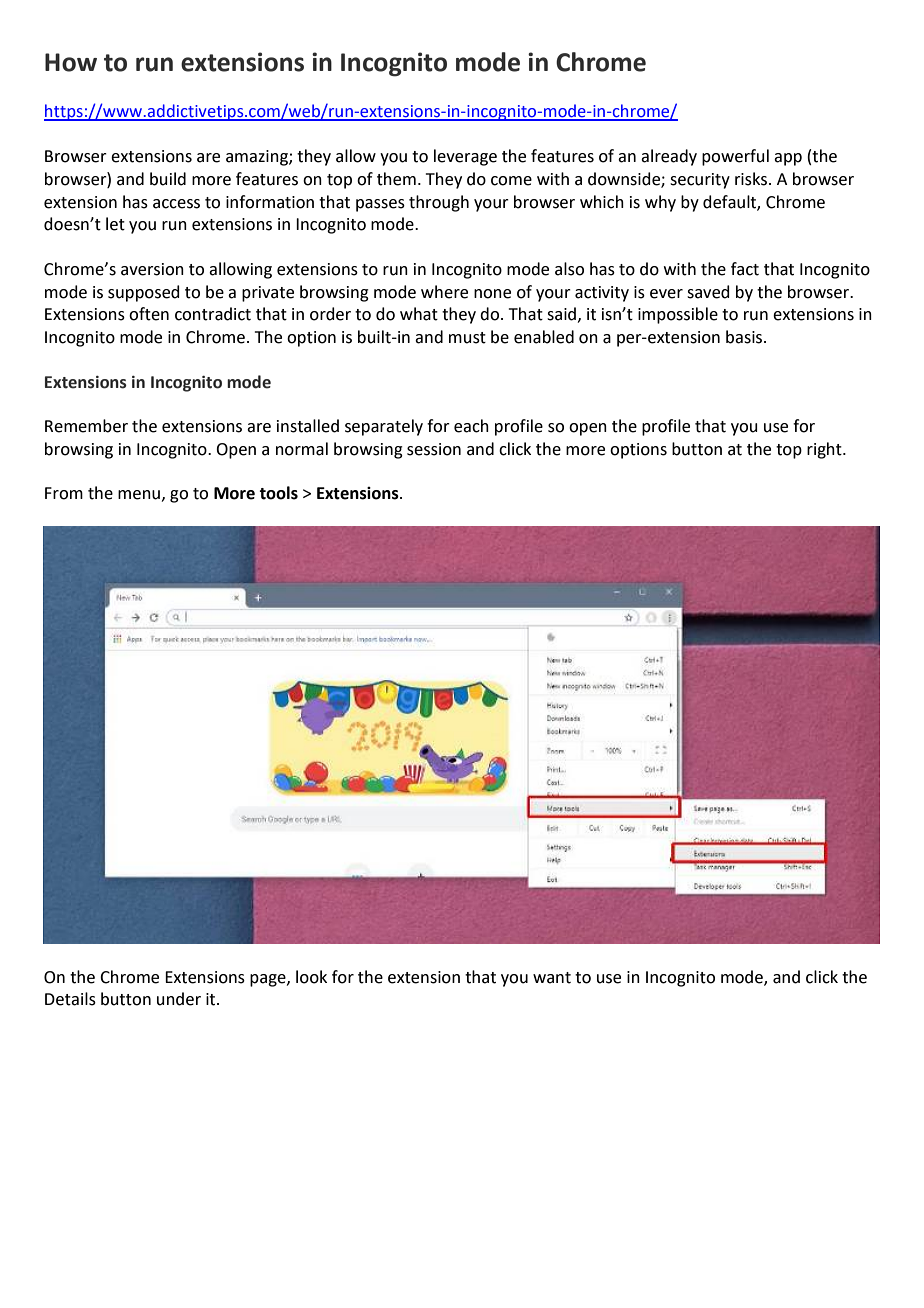 The image size is (924, 1308). I want to click on under, so click(179, 999).
